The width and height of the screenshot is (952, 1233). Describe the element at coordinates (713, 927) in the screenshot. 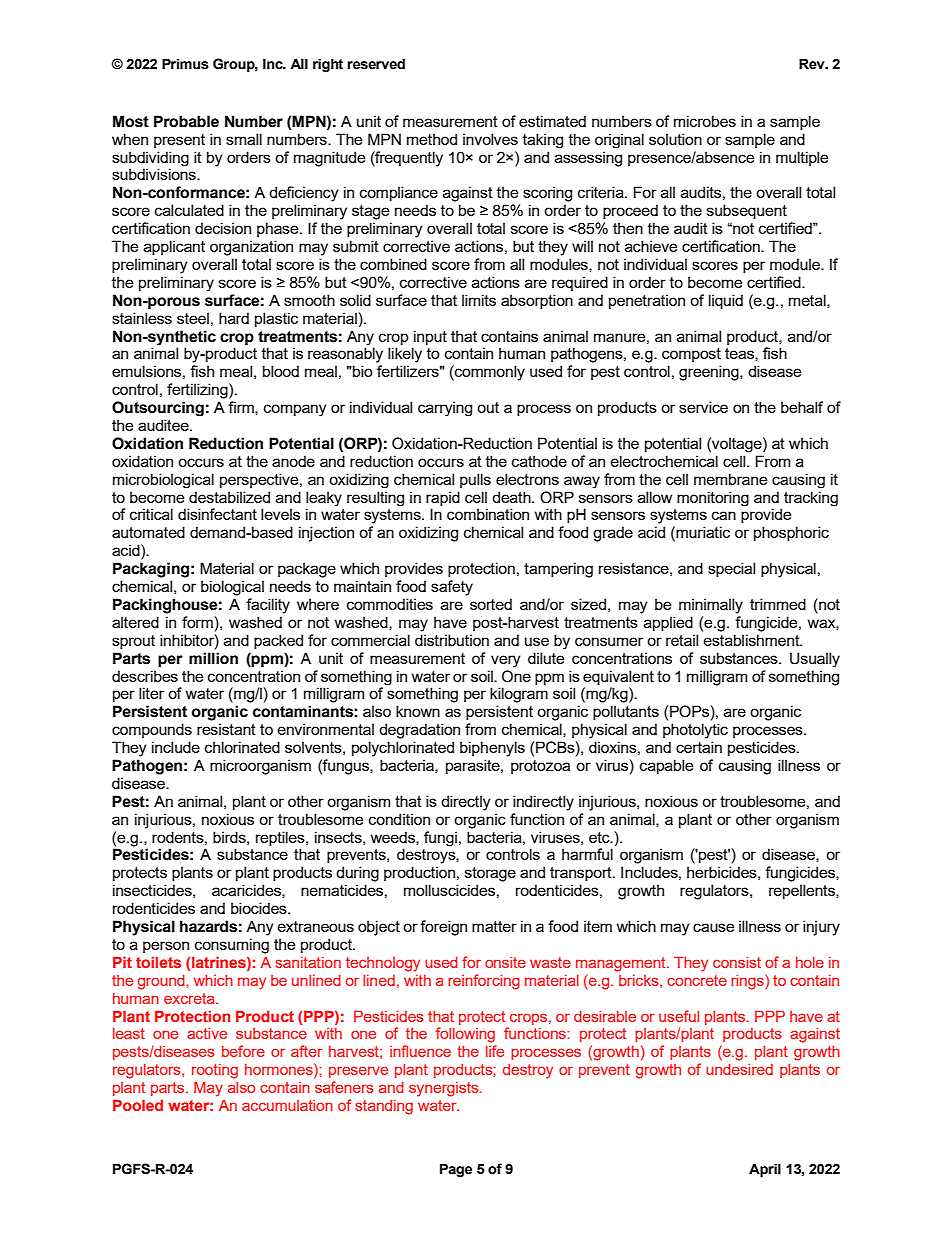

I see `cause` at that location.
